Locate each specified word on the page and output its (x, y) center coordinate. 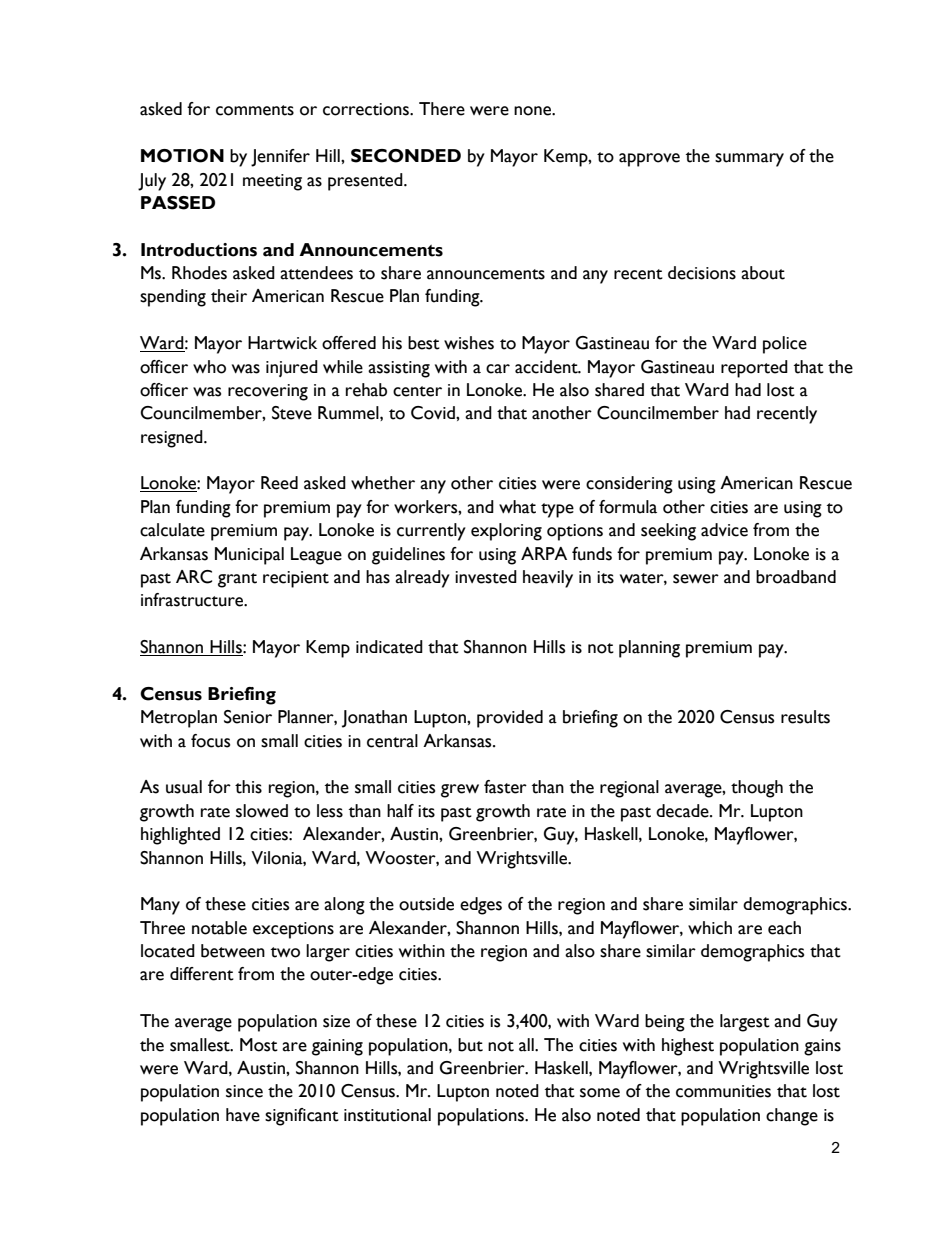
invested (486, 577)
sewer (696, 579)
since (244, 1091)
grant (237, 580)
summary (749, 160)
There (442, 109)
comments (255, 110)
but (470, 1045)
